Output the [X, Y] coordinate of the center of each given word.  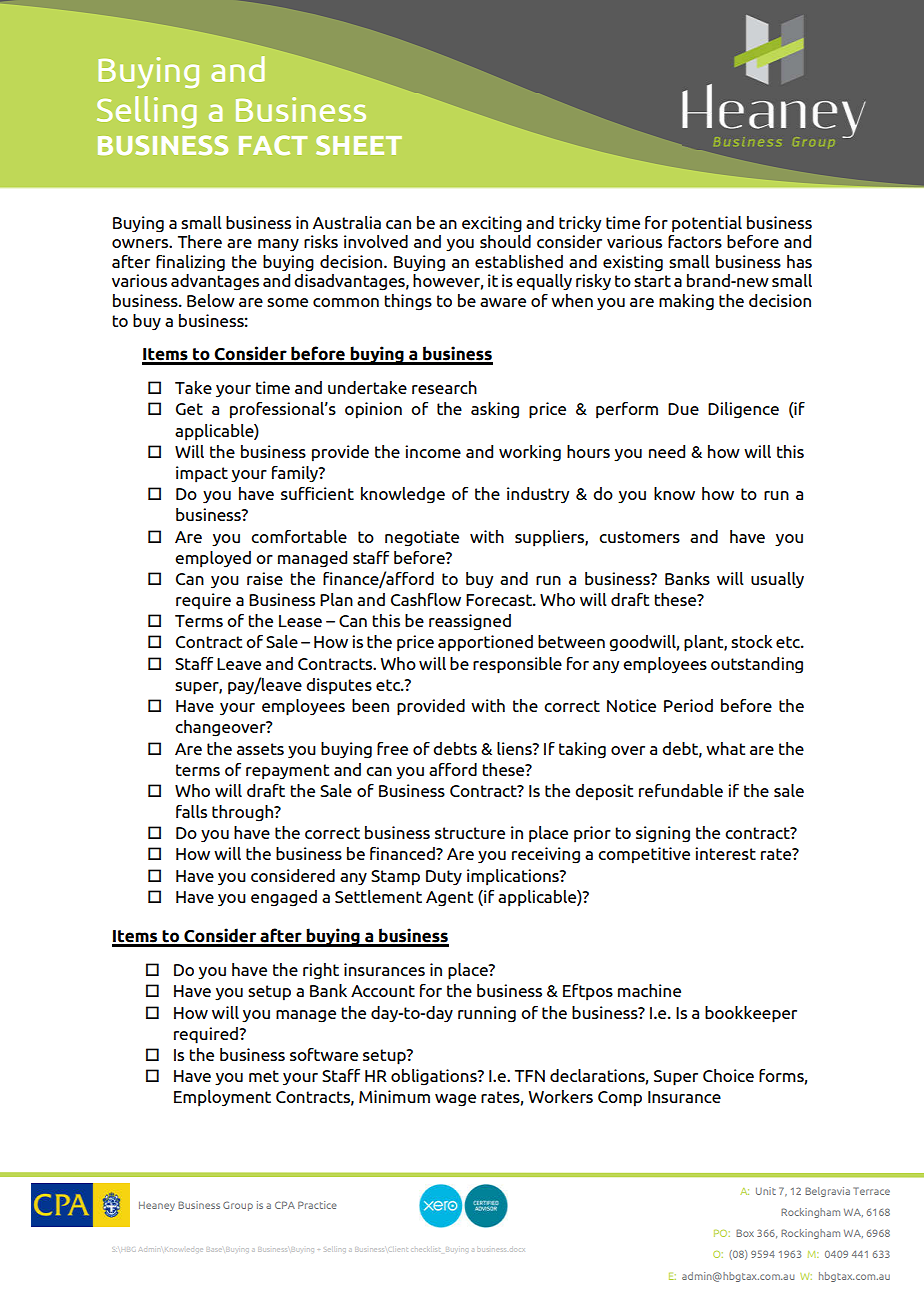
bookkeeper [751, 1014]
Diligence [743, 410]
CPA [285, 1205]
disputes [339, 686]
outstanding [757, 665]
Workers [561, 1096]
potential [707, 224]
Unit [766, 1191]
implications [514, 877]
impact [202, 474]
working [530, 453]
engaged [284, 898]
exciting [492, 224]
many [278, 245]
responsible [517, 665]
